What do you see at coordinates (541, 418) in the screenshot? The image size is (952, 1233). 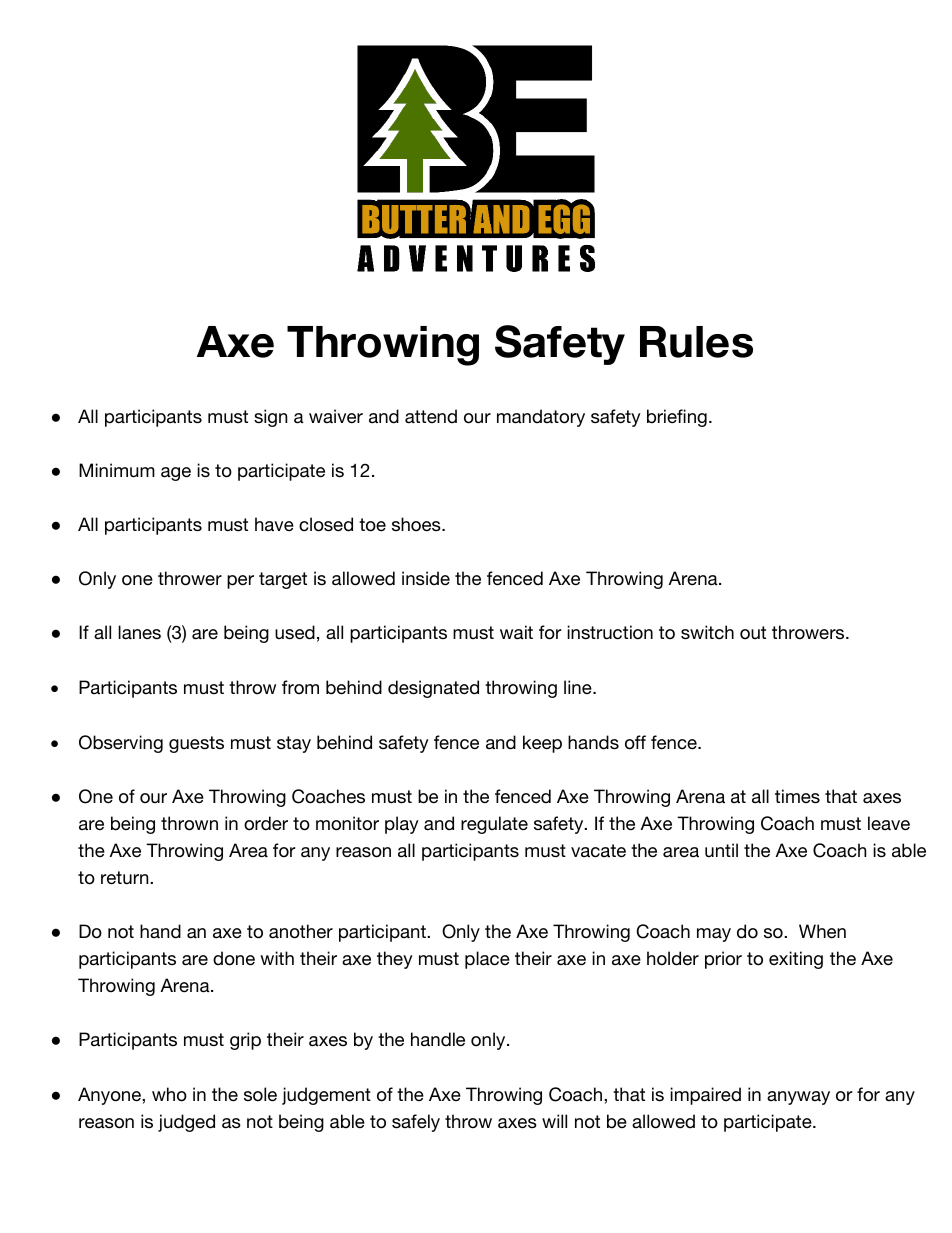 I see `mandatory` at bounding box center [541, 418].
